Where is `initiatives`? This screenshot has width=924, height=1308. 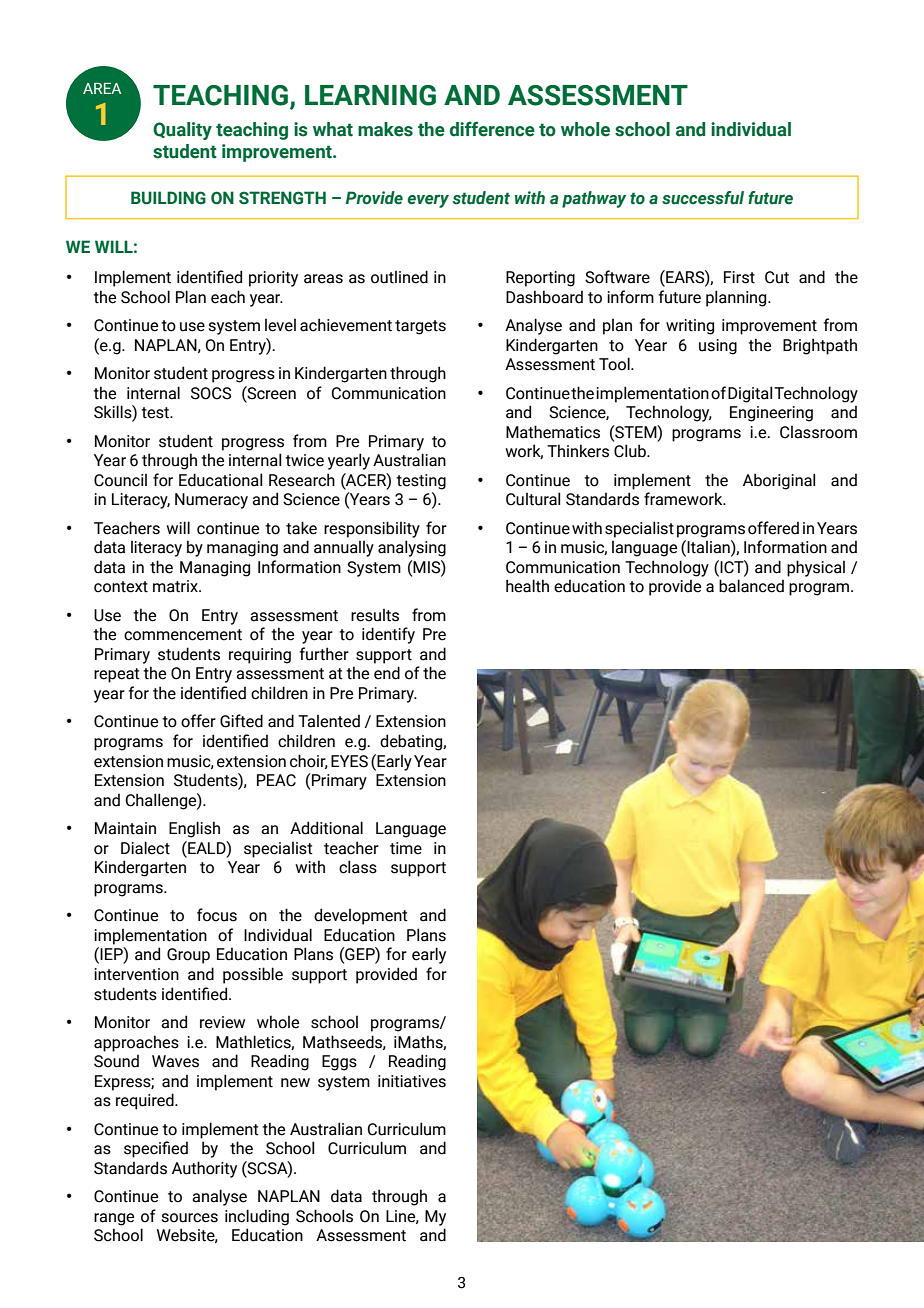
initiatives is located at coordinates (412, 1081).
